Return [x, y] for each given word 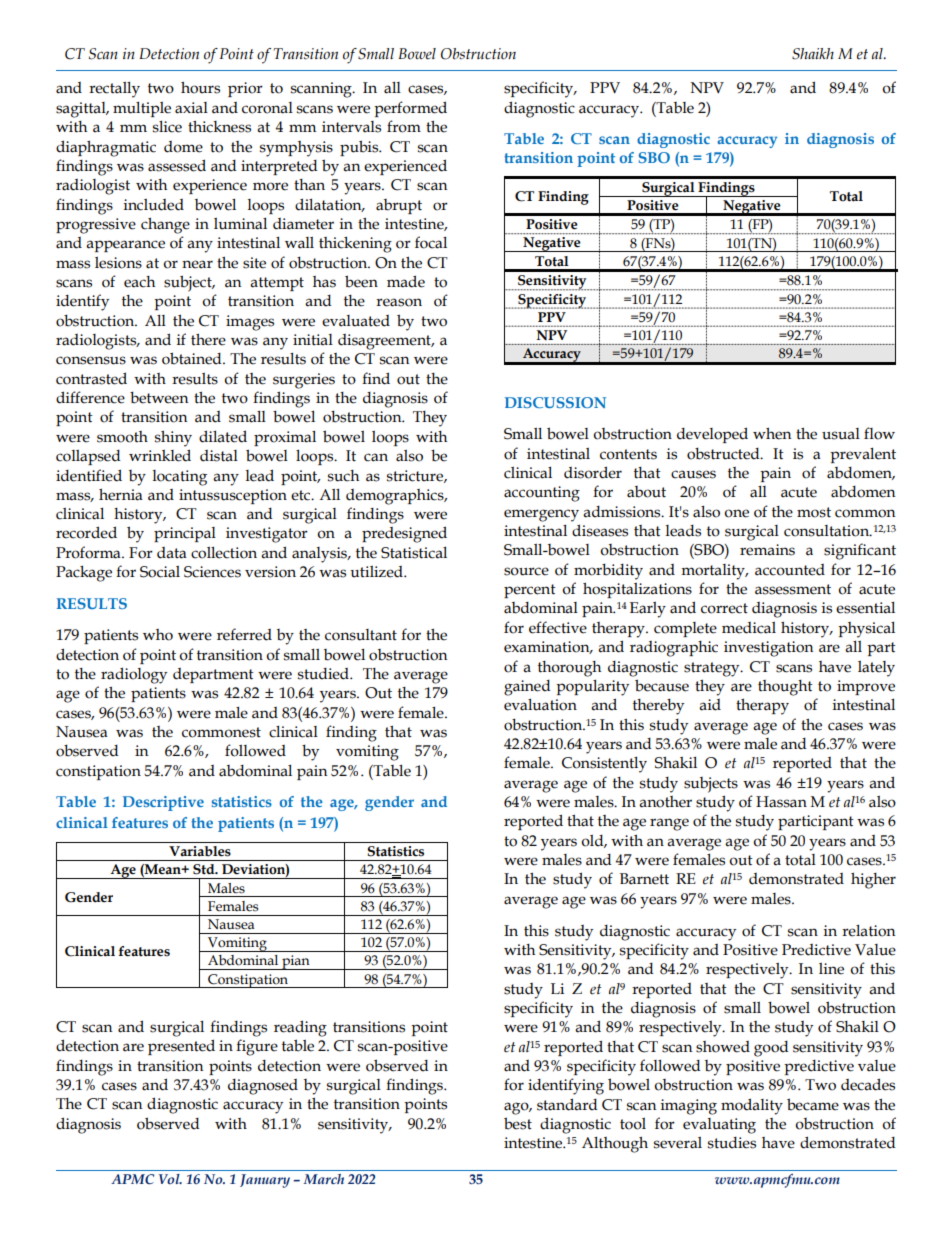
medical [749, 628]
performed [410, 109]
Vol [170, 1179]
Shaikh [813, 54]
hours [200, 87]
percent [530, 591]
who [158, 635]
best [518, 1123]
